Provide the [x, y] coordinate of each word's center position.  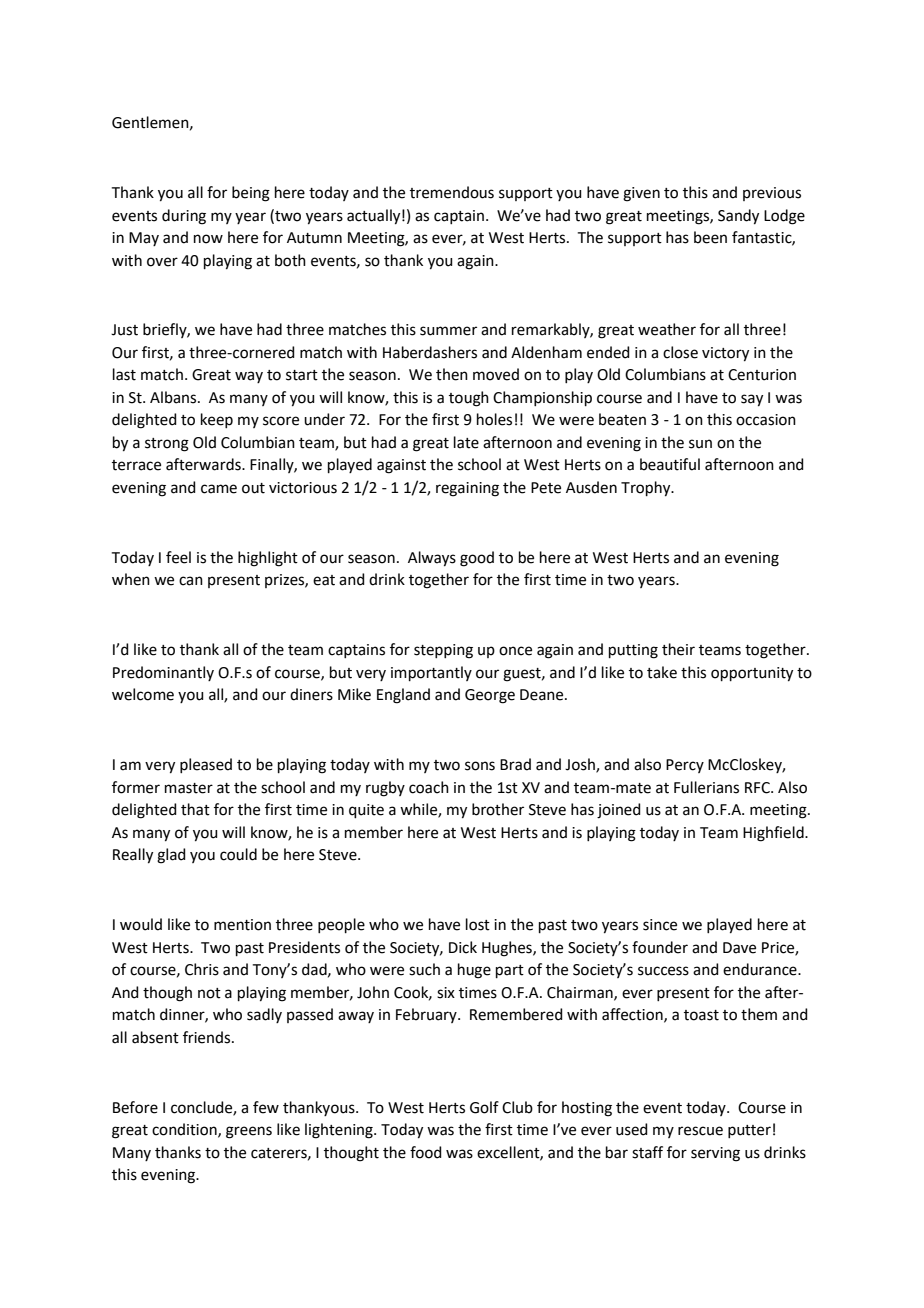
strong [167, 445]
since [660, 925]
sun [700, 444]
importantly [431, 673]
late [466, 442]
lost [478, 924]
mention [242, 925]
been [710, 237]
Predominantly [163, 673]
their [678, 649]
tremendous [452, 192]
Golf [484, 1107]
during [184, 217]
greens [249, 1132]
